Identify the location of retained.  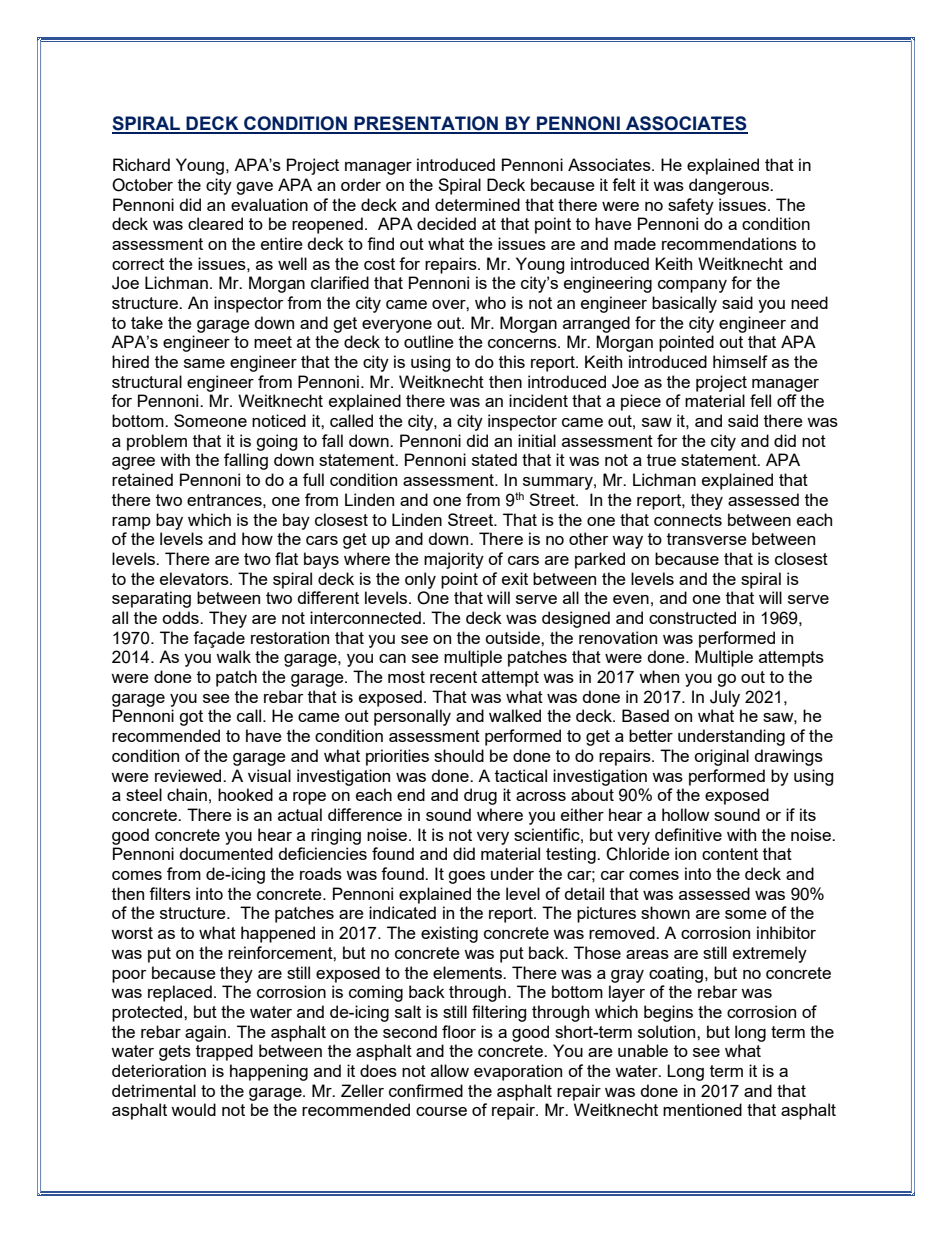
(142, 479).
